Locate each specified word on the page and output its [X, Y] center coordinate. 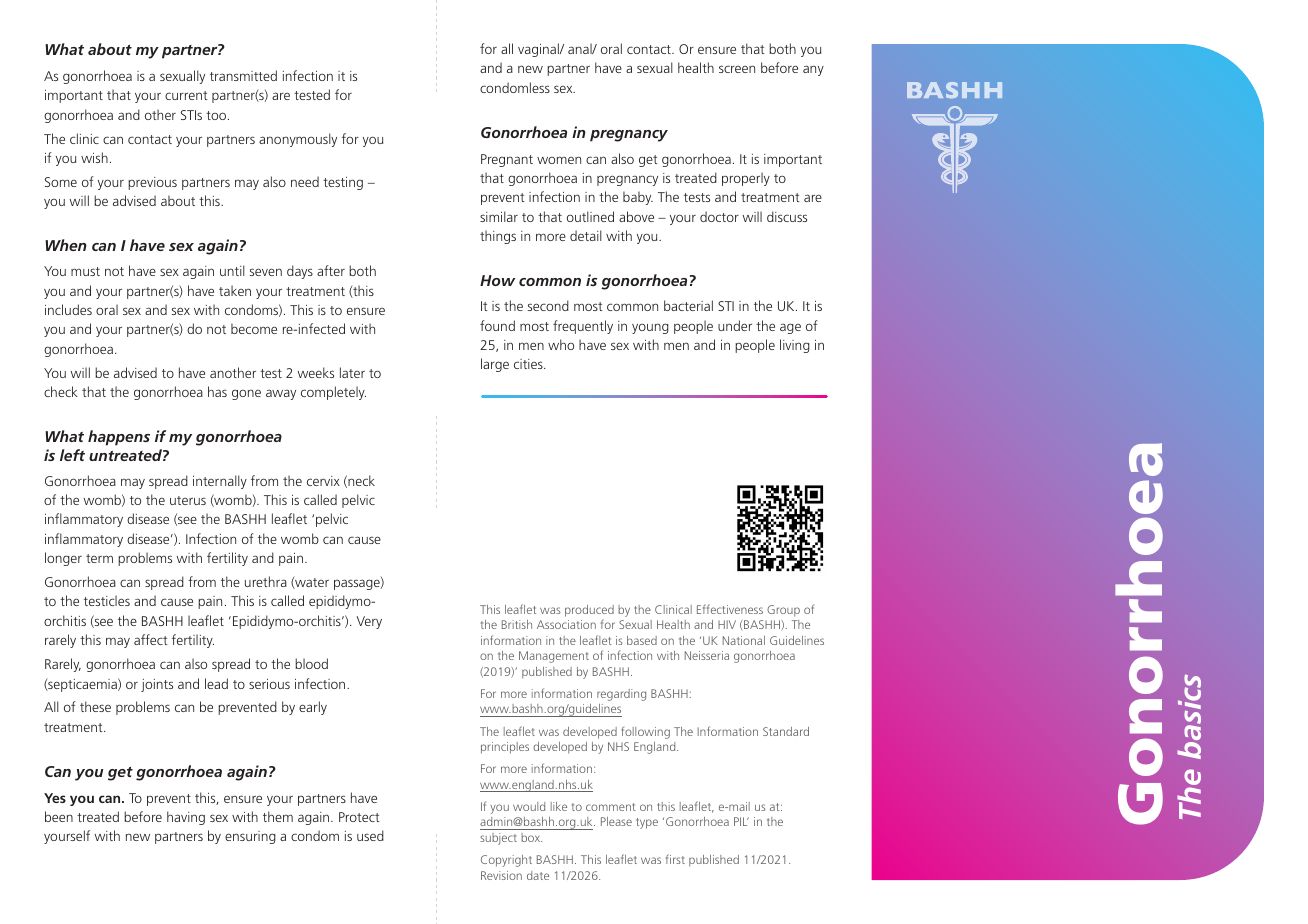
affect [151, 639]
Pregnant [507, 160]
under [735, 325]
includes [68, 309]
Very [369, 622]
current [186, 95]
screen [737, 69]
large [495, 365]
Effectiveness [730, 609]
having [186, 818]
